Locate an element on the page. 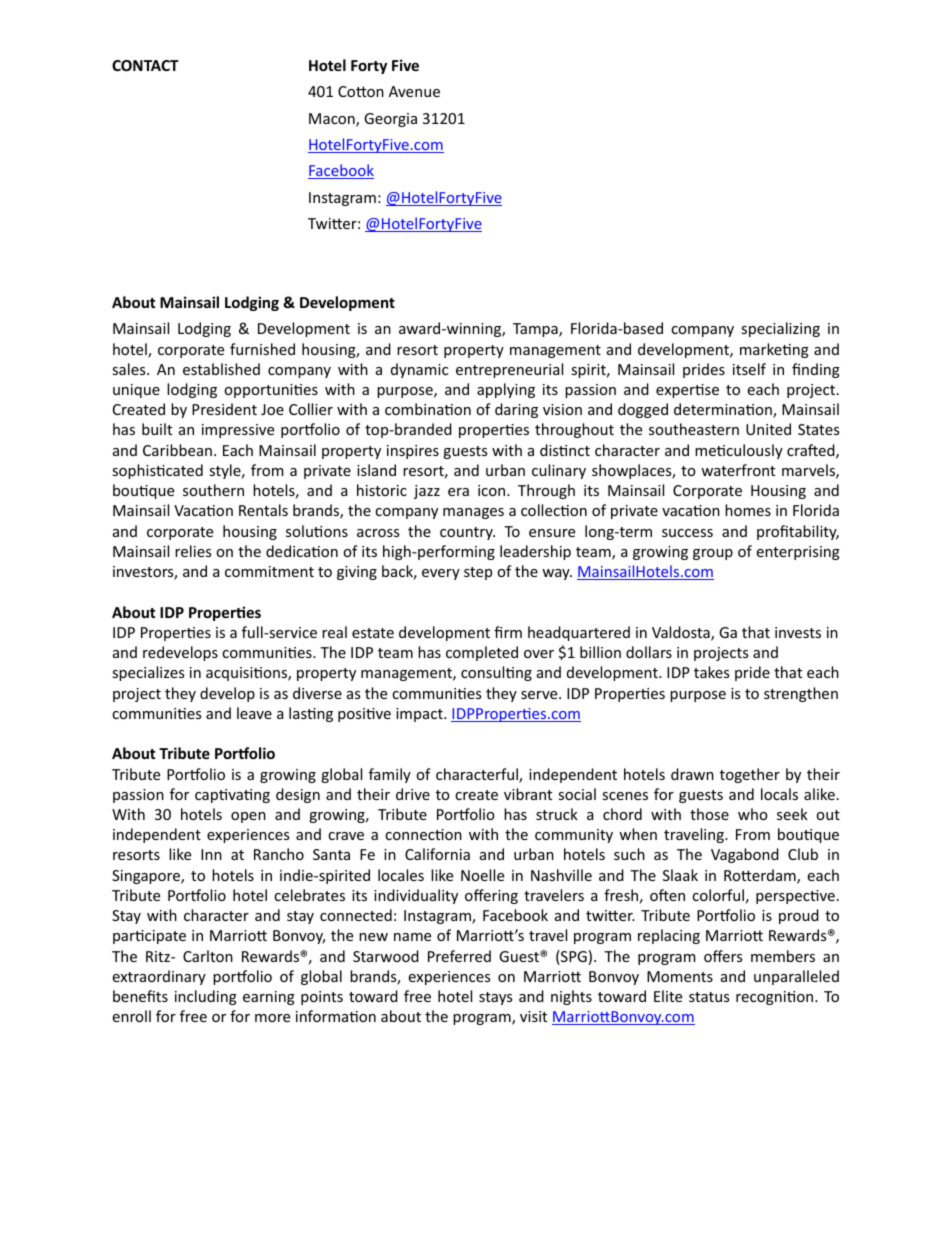 The image size is (952, 1233). CONTACT is located at coordinates (145, 65).
